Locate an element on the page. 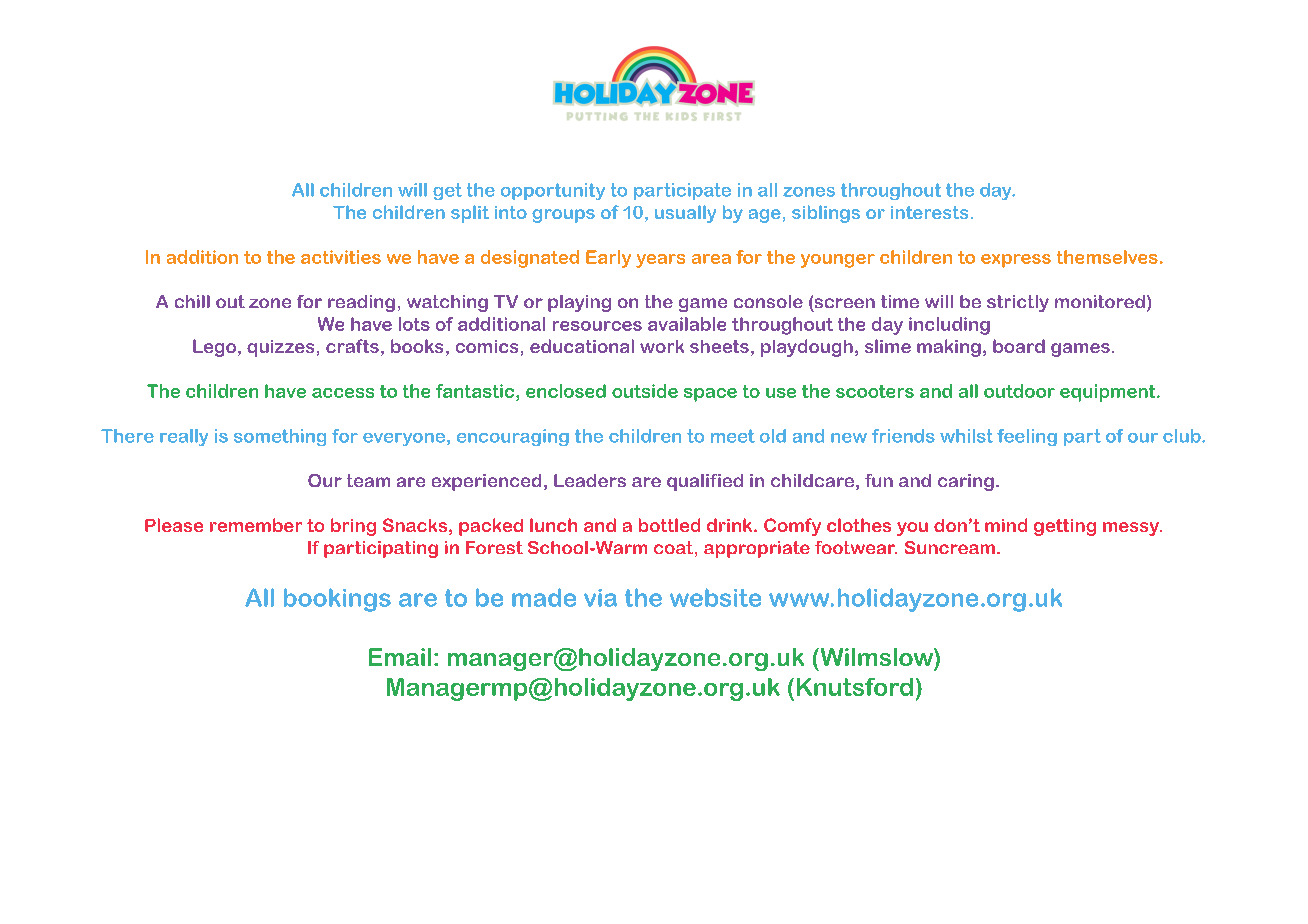  usually is located at coordinates (685, 214).
